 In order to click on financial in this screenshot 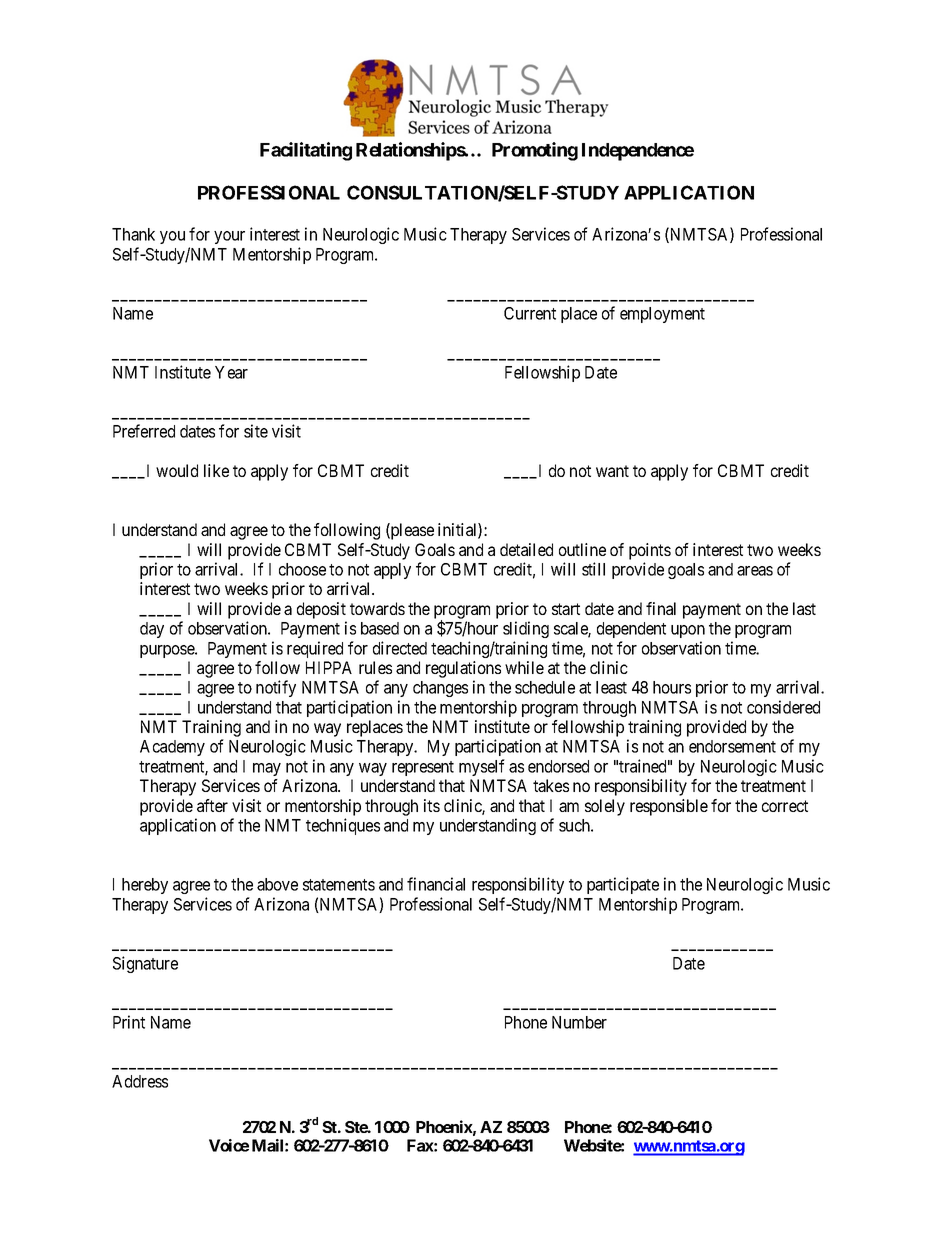, I will do `click(436, 884)`.
